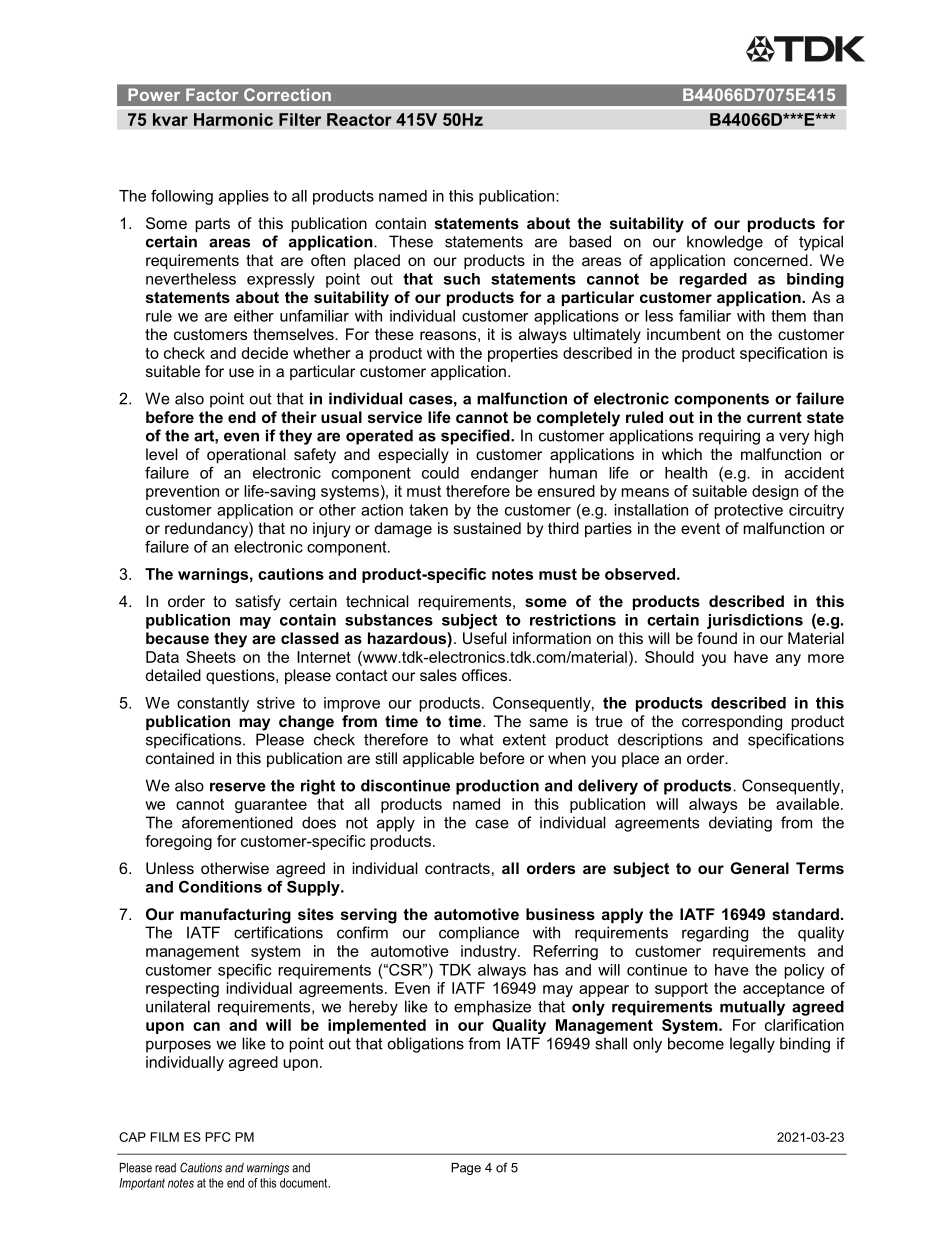 The image size is (952, 1233). I want to click on Reactor, so click(359, 119).
